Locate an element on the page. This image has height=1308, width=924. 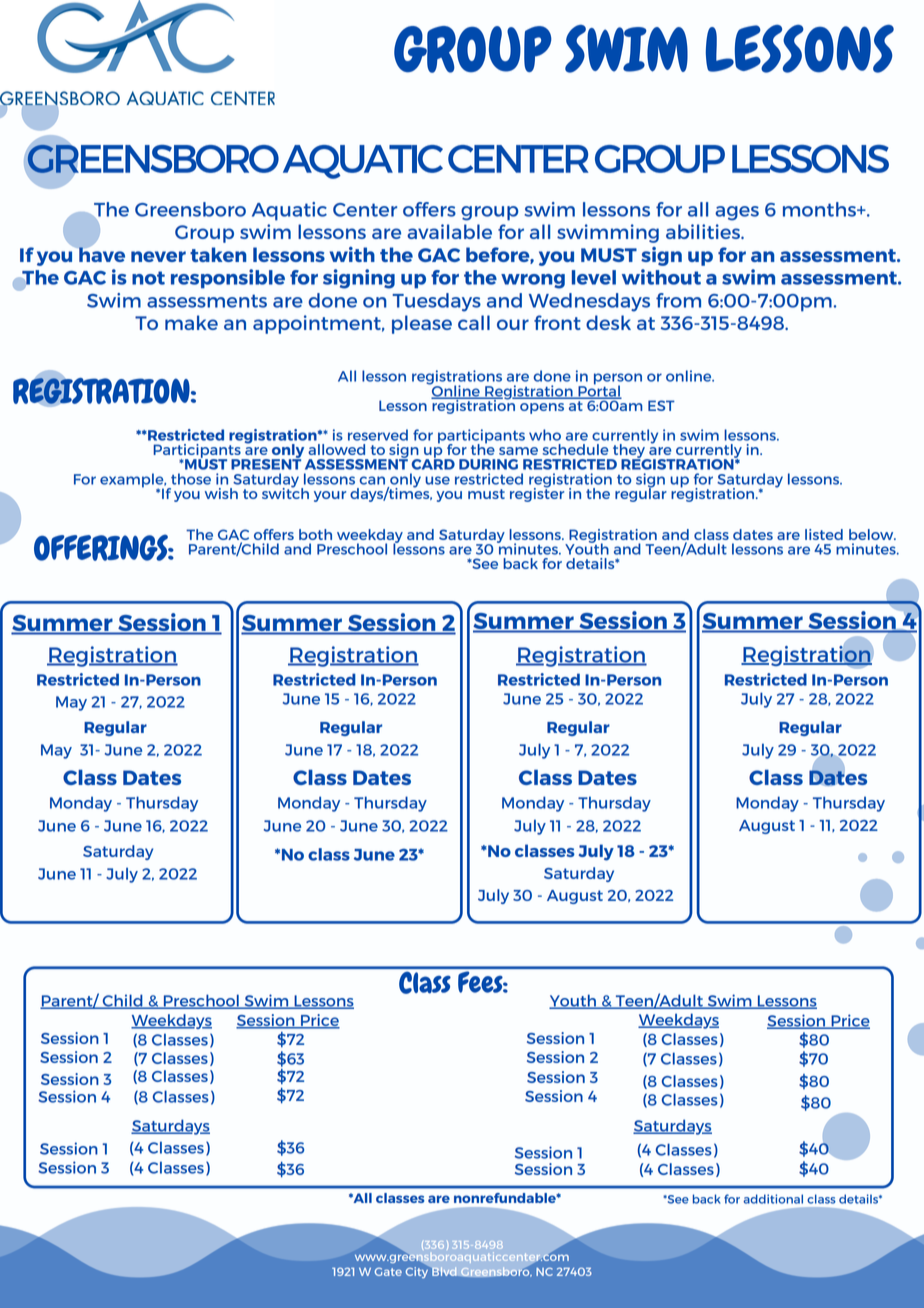
listed is located at coordinates (824, 534).
